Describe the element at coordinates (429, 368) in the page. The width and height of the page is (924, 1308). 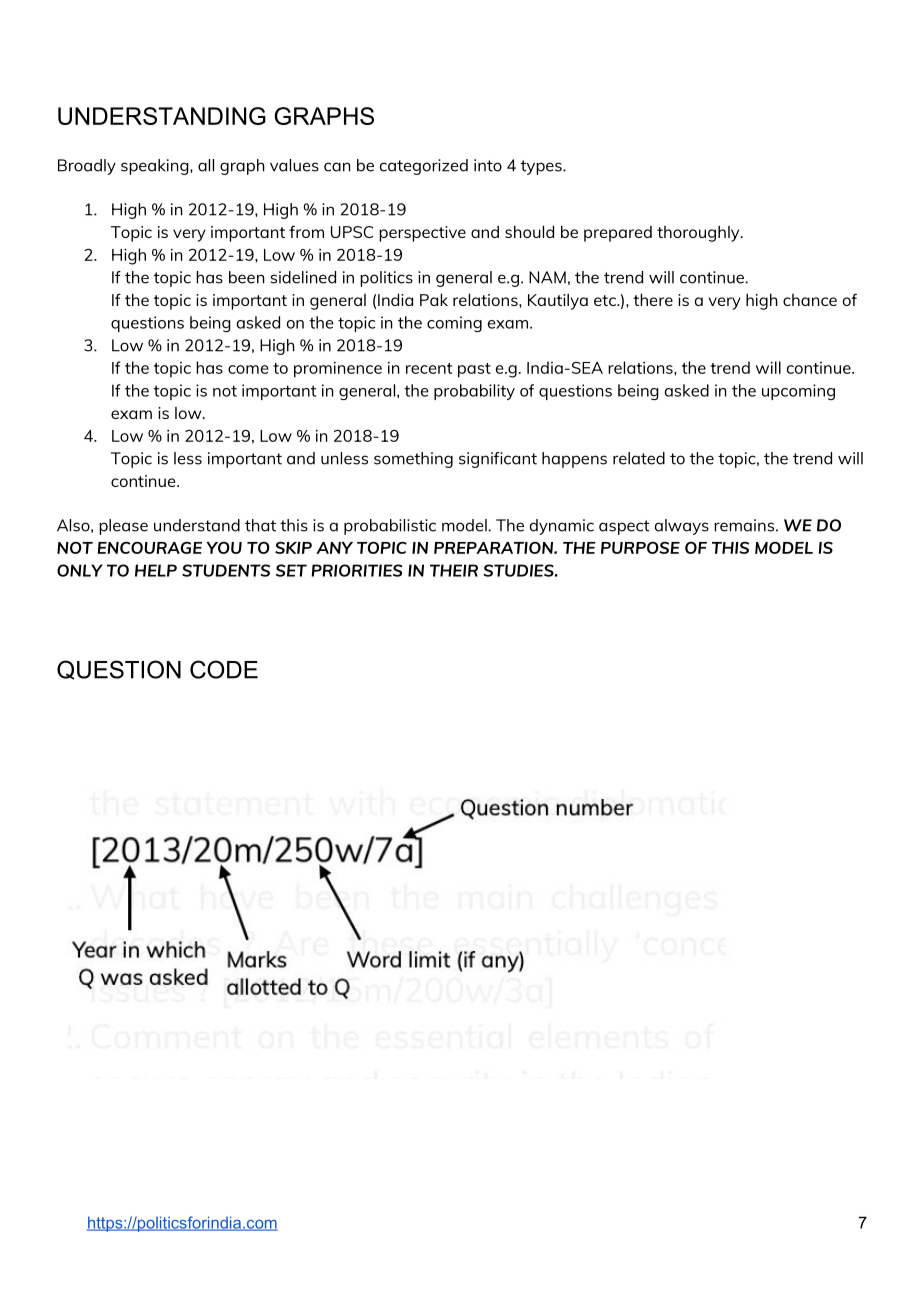
I see `recent` at that location.
